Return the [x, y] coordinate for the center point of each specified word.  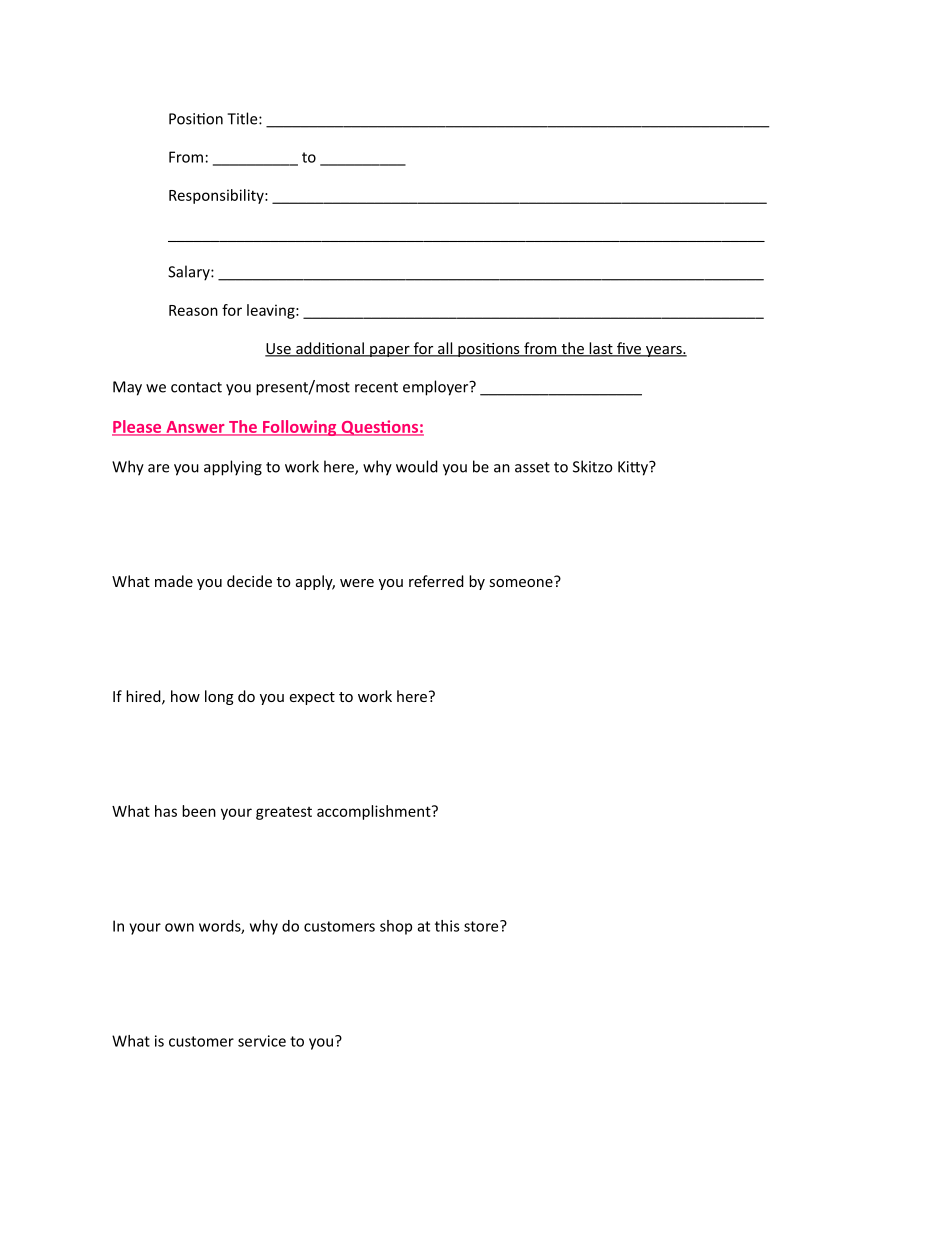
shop [396, 927]
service [262, 1041]
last [601, 349]
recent [376, 387]
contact [196, 387]
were [357, 583]
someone [521, 583]
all [445, 349]
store [482, 926]
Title [243, 118]
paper [390, 351]
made [174, 581]
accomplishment [375, 812]
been [199, 811]
